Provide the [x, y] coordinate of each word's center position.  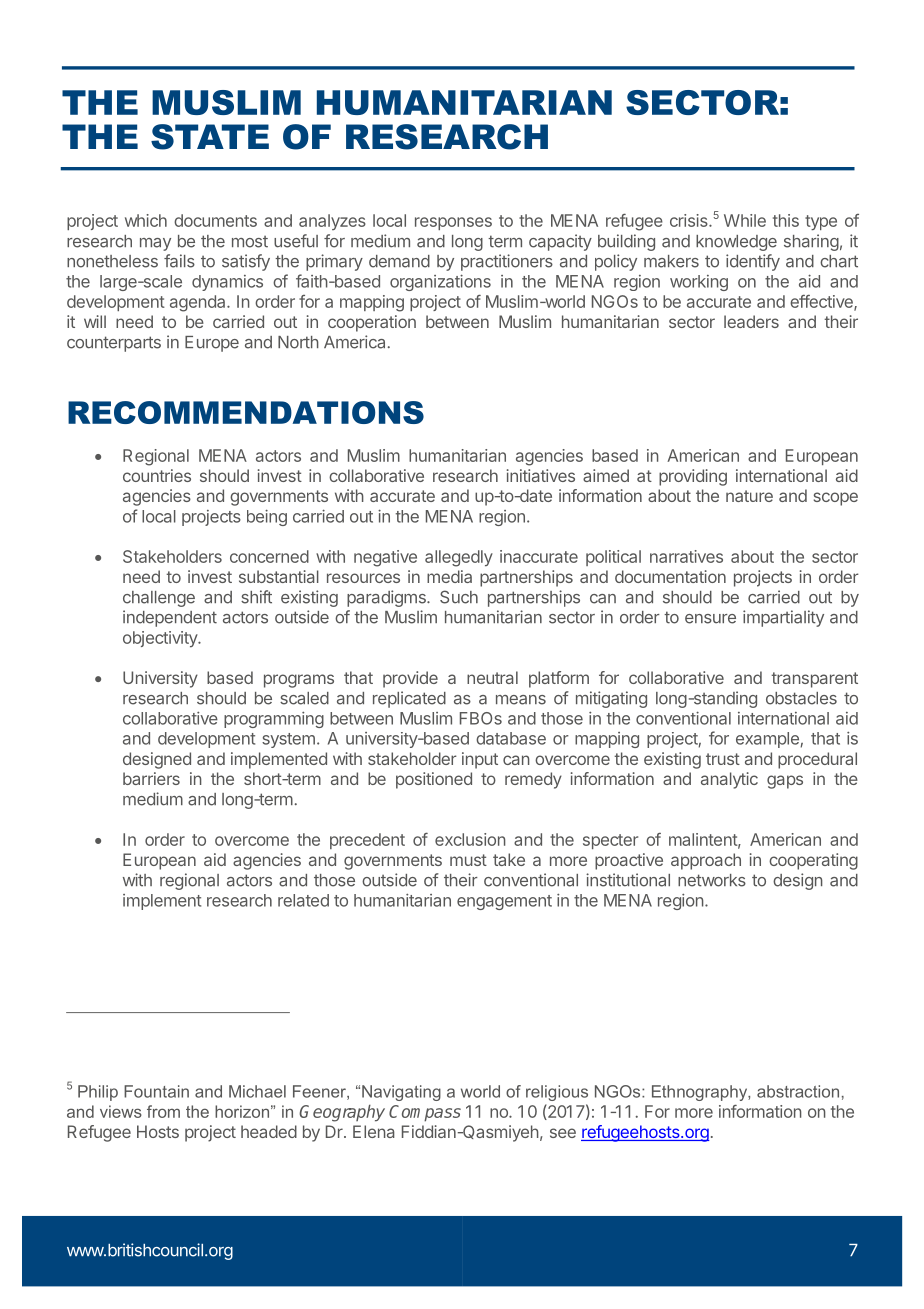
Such [459, 597]
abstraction [798, 1091]
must [468, 860]
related [303, 900]
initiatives [541, 475]
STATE [210, 137]
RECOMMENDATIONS [246, 412]
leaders [751, 321]
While [745, 220]
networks [712, 880]
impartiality [783, 618]
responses [453, 223]
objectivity [161, 639]
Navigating [401, 1093]
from [163, 1111]
